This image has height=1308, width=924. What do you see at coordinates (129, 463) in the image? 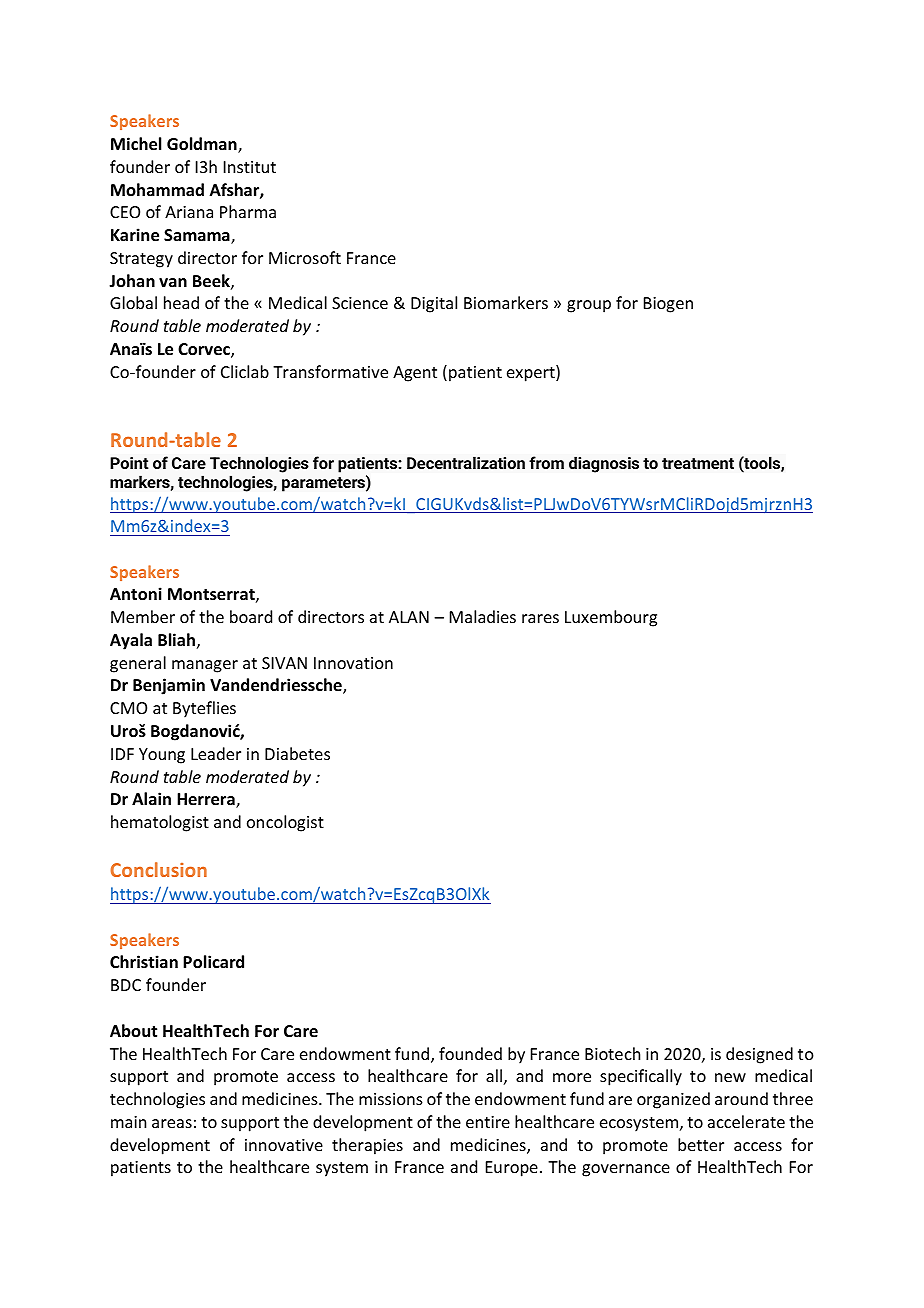
I see `Point` at bounding box center [129, 463].
